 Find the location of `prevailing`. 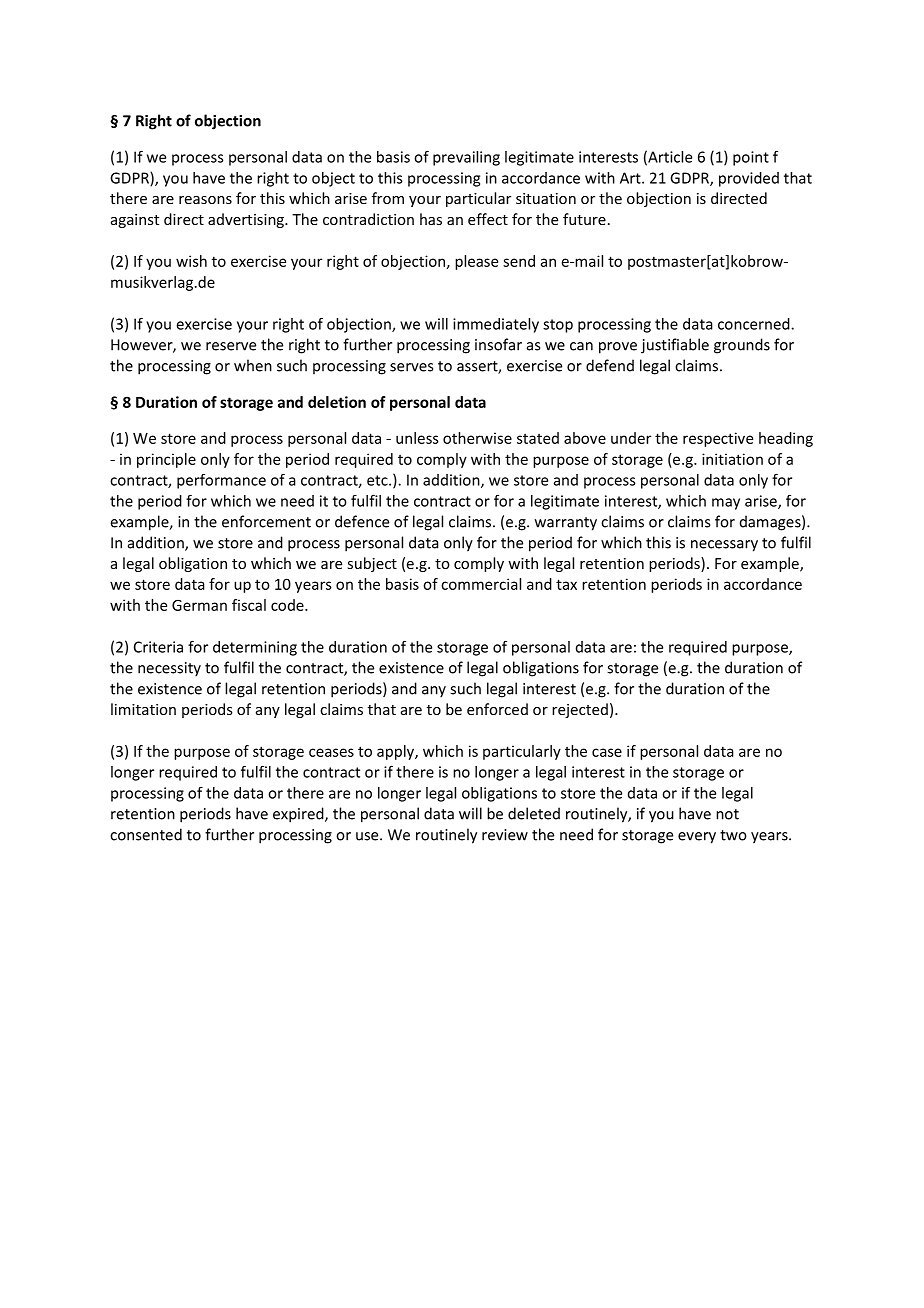

prevailing is located at coordinates (466, 158).
